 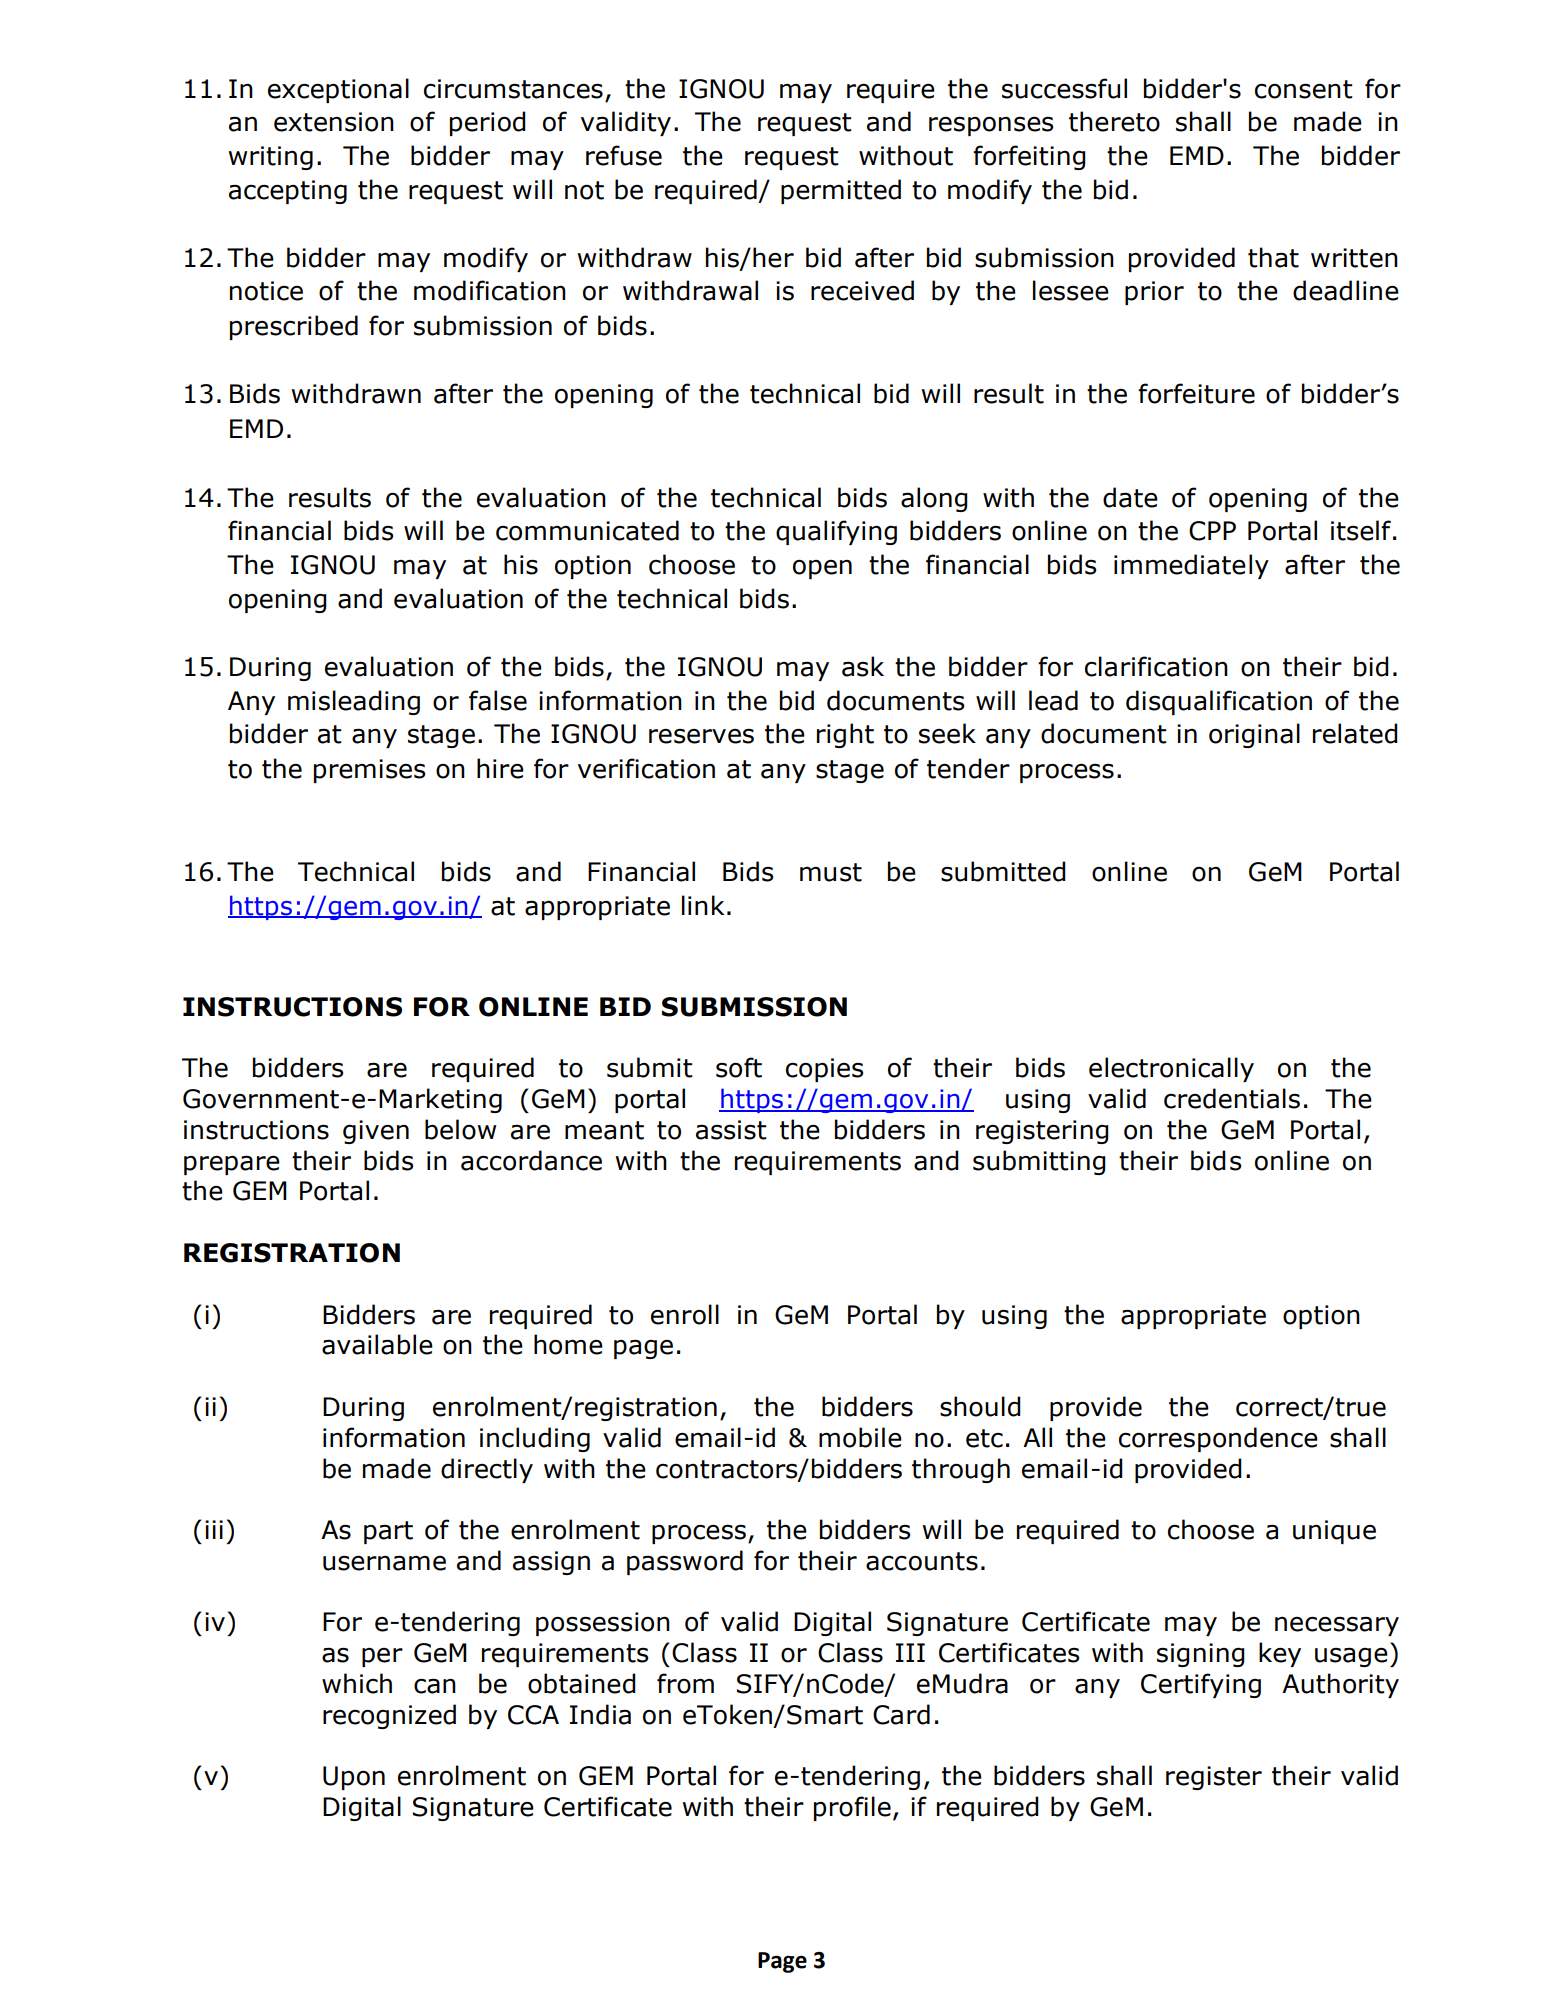 I want to click on communicated, so click(x=587, y=530).
